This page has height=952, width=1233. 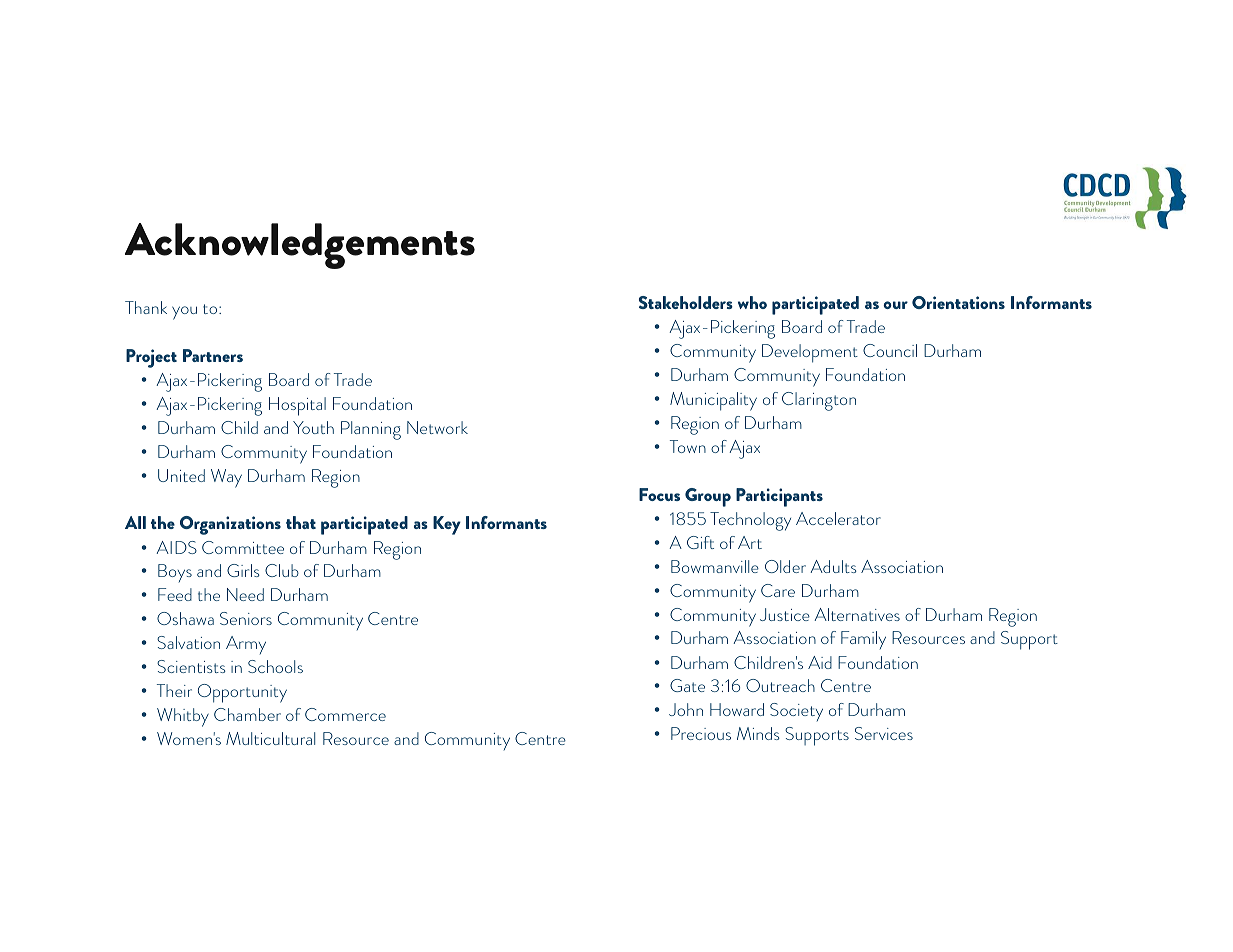 What do you see at coordinates (810, 353) in the page?
I see `Development` at bounding box center [810, 353].
